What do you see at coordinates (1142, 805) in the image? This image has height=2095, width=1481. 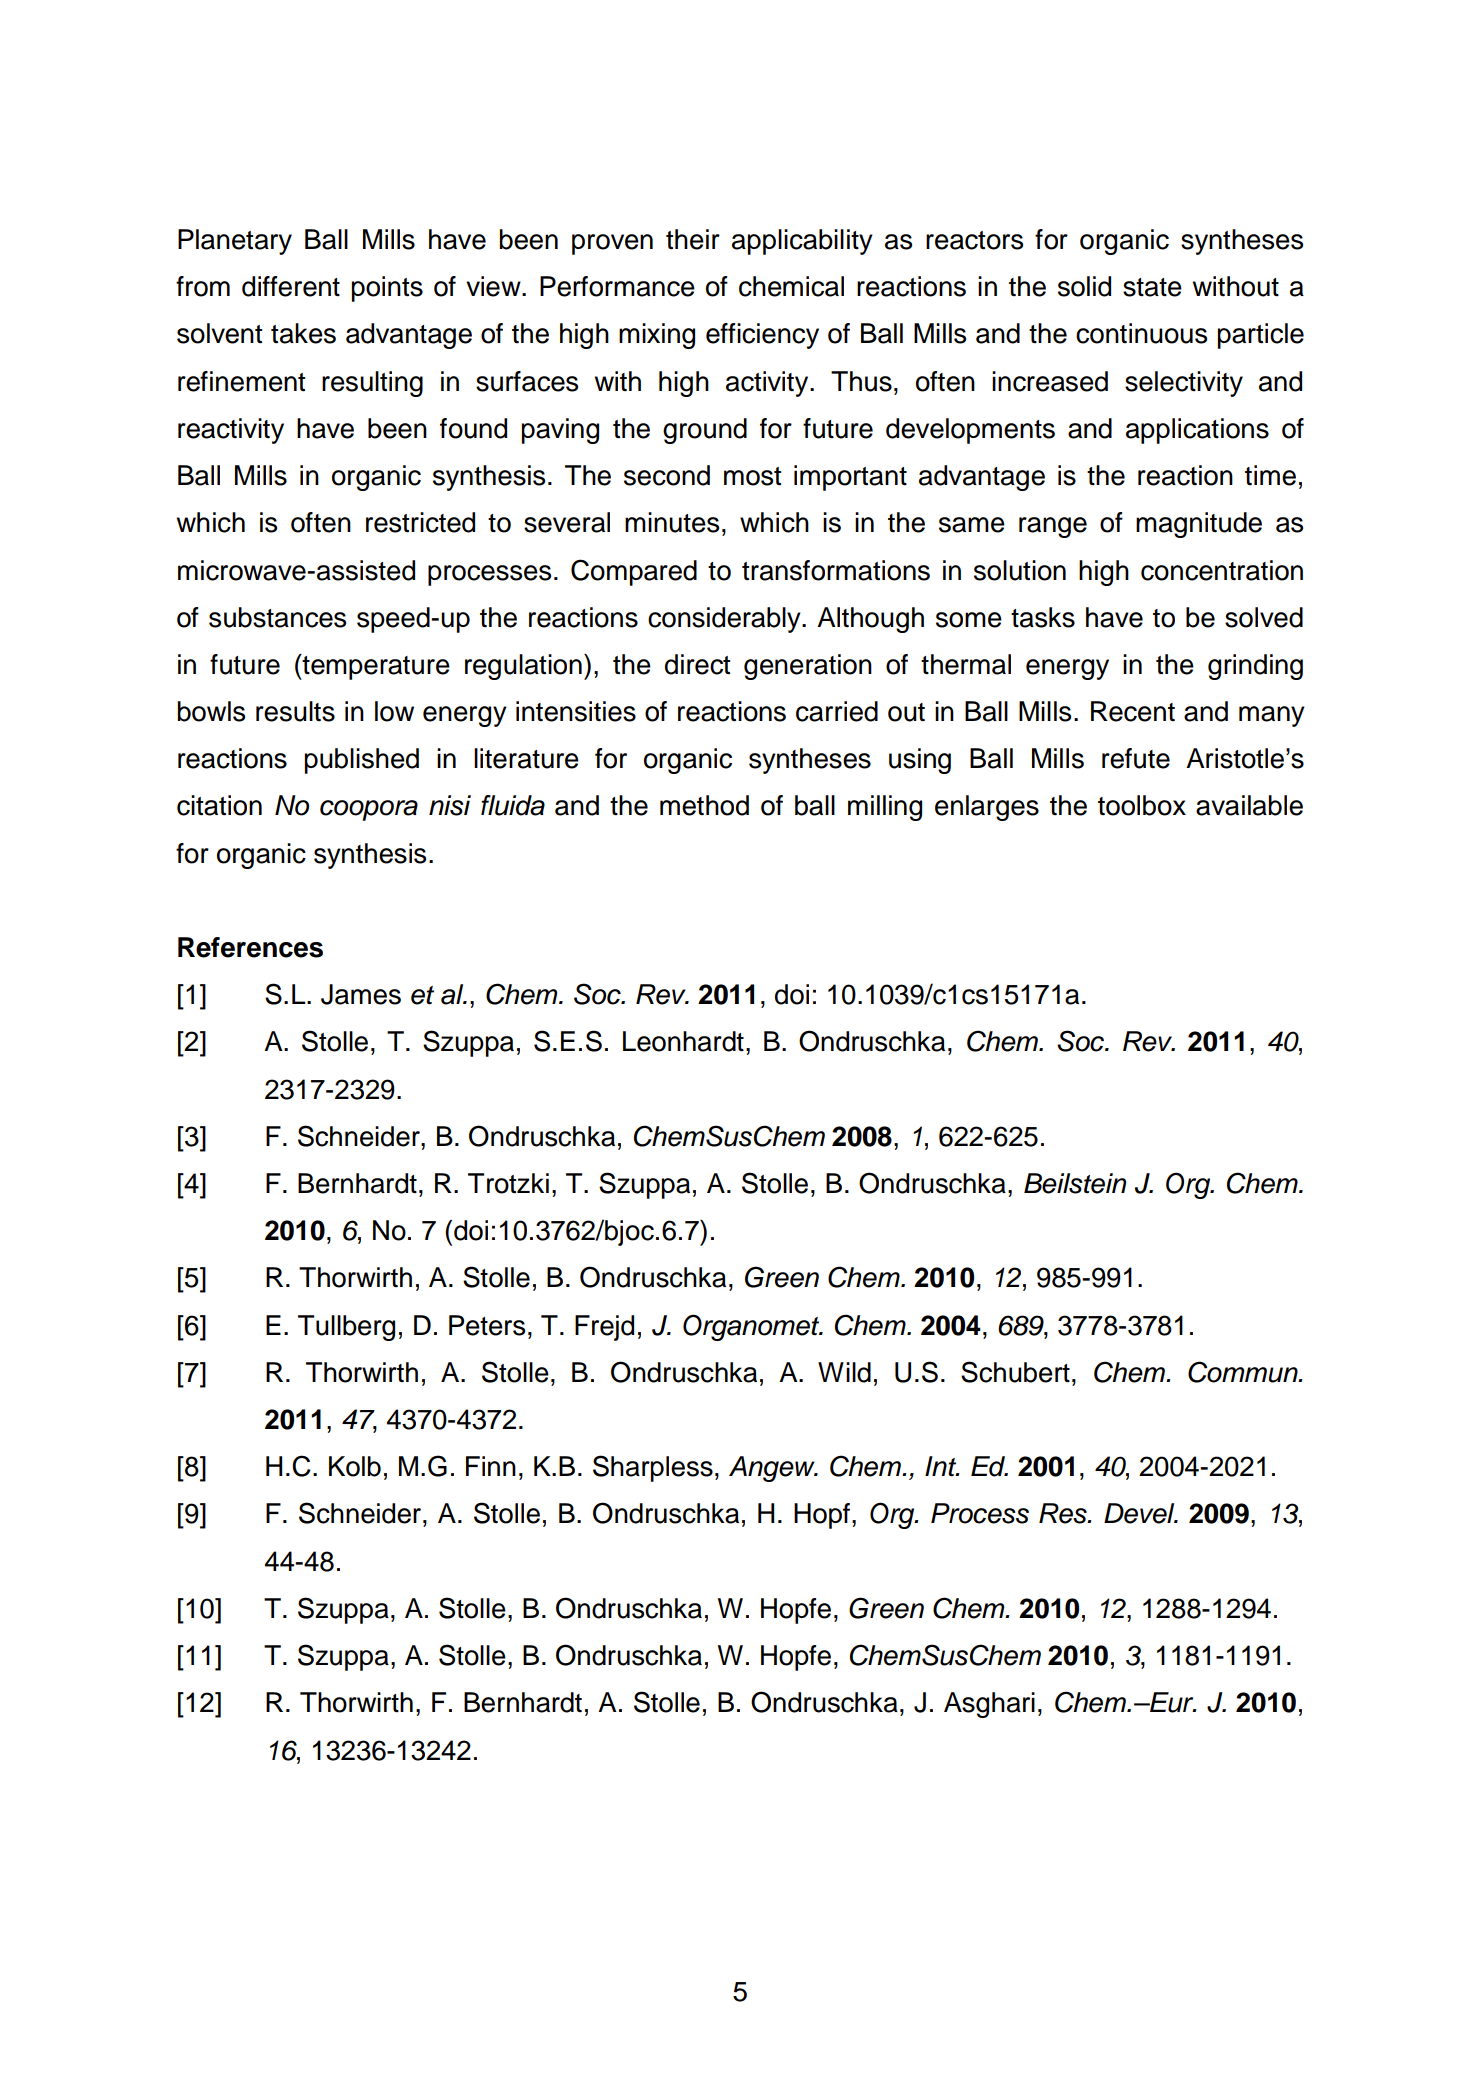 I see `toolbox` at bounding box center [1142, 805].
